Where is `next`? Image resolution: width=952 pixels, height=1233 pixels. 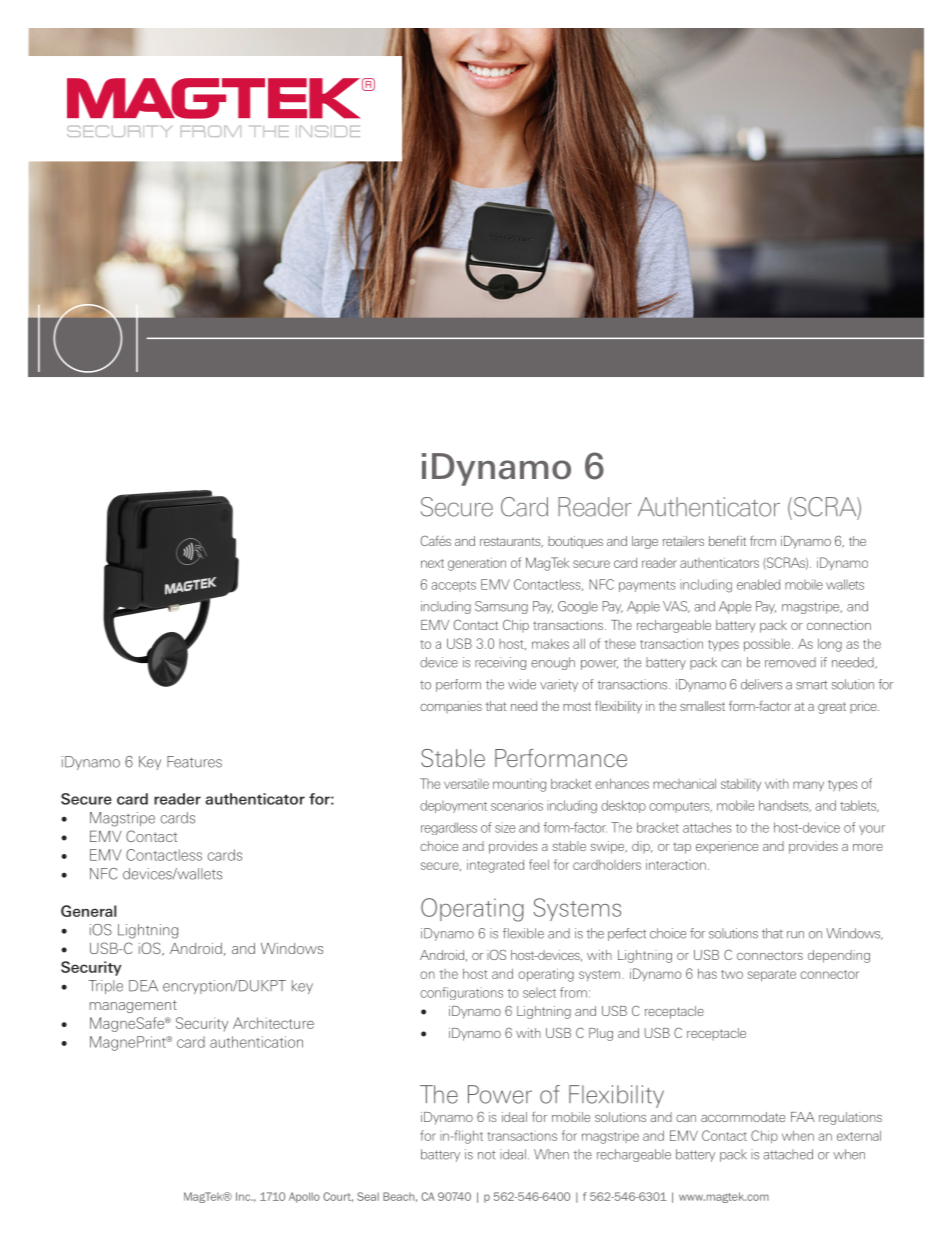
next is located at coordinates (432, 563).
